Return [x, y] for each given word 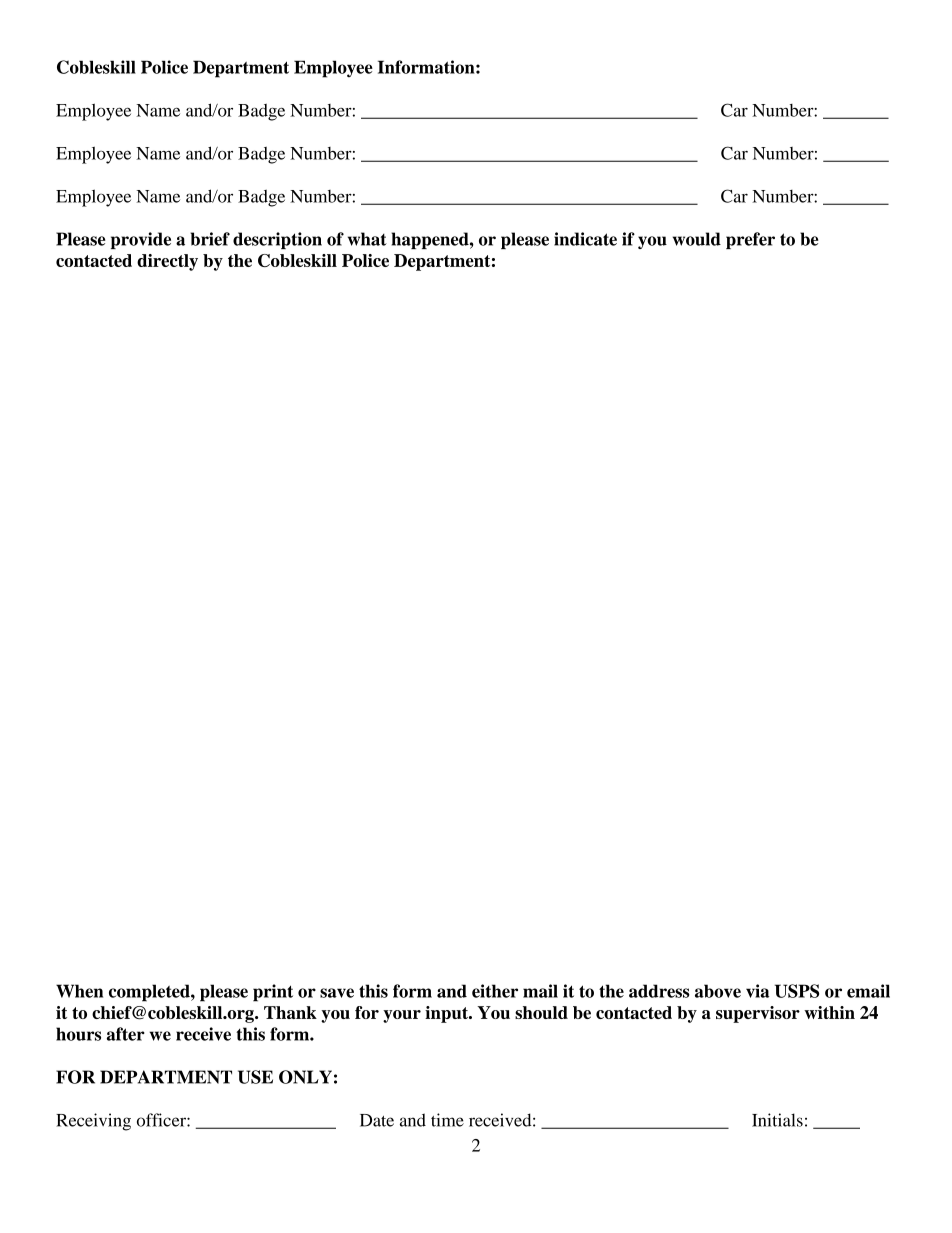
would [697, 239]
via [757, 991]
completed [150, 993]
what [367, 239]
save [337, 993]
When [79, 991]
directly [167, 262]
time [447, 1120]
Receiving [93, 1122]
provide [141, 240]
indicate [585, 239]
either [495, 991]
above [718, 991]
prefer [750, 240]
